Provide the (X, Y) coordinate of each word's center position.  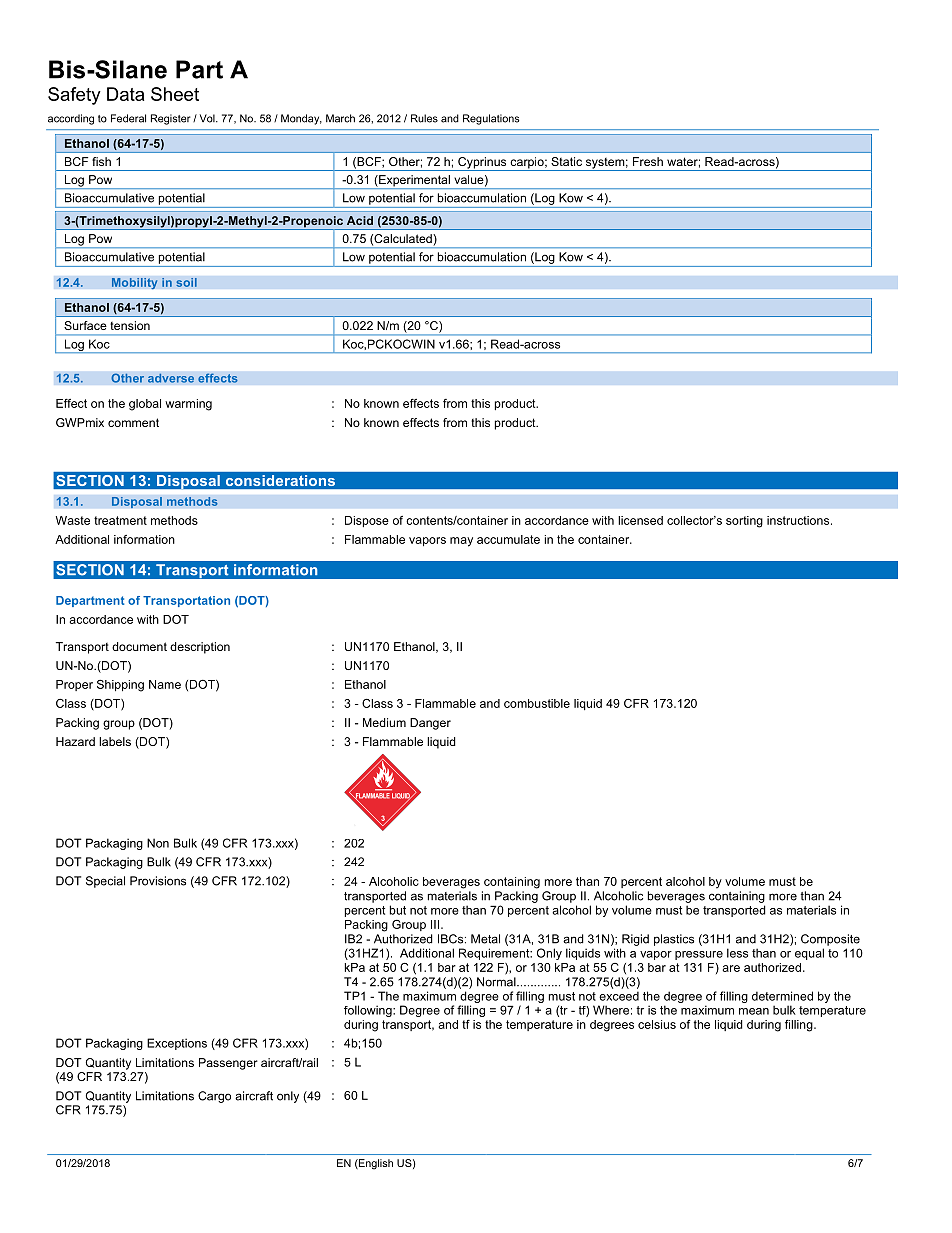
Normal (497, 982)
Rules (424, 118)
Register (171, 119)
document (139, 646)
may (461, 542)
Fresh (648, 161)
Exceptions (177, 1044)
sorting (744, 522)
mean (754, 1011)
